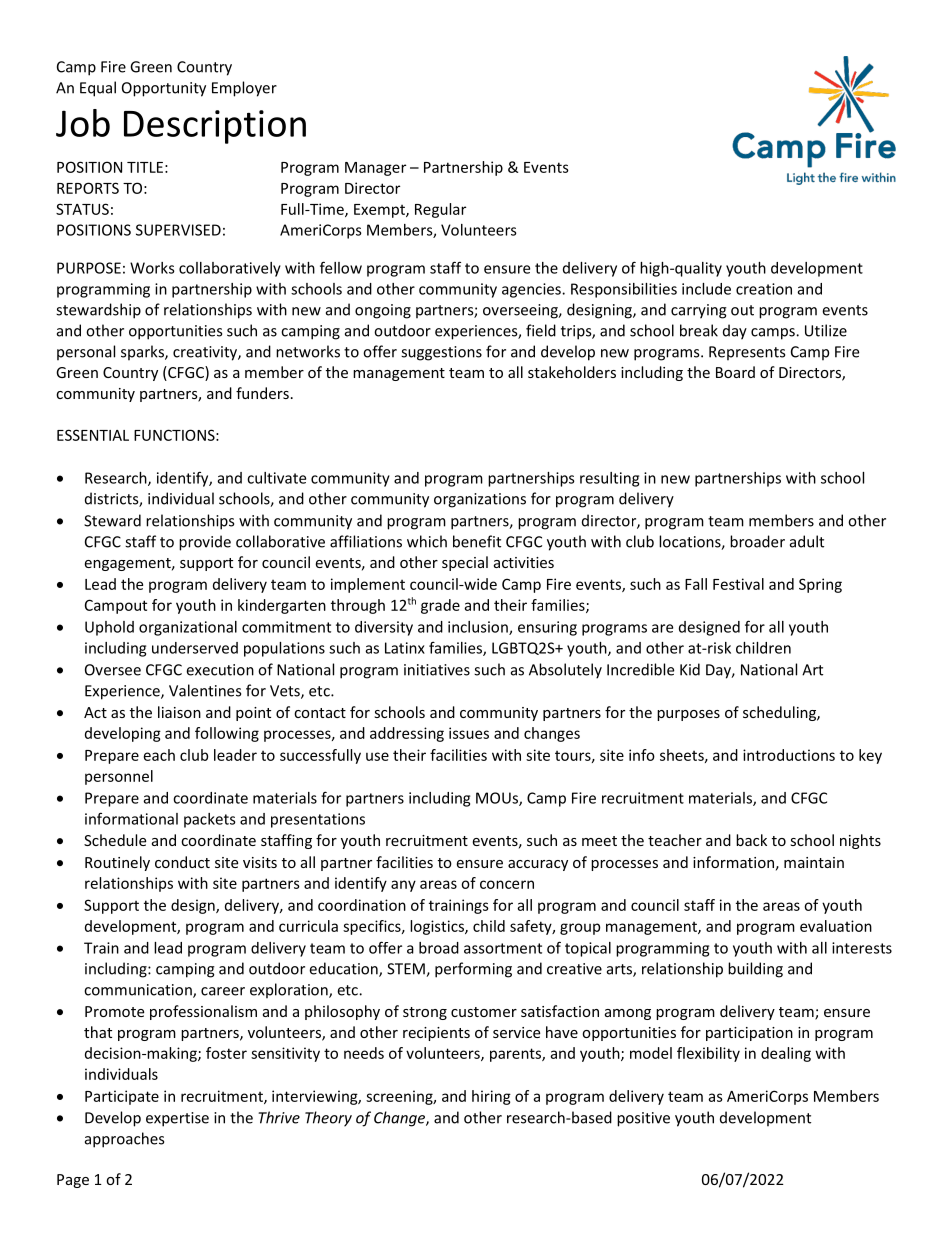  I want to click on Description, so click(215, 127).
